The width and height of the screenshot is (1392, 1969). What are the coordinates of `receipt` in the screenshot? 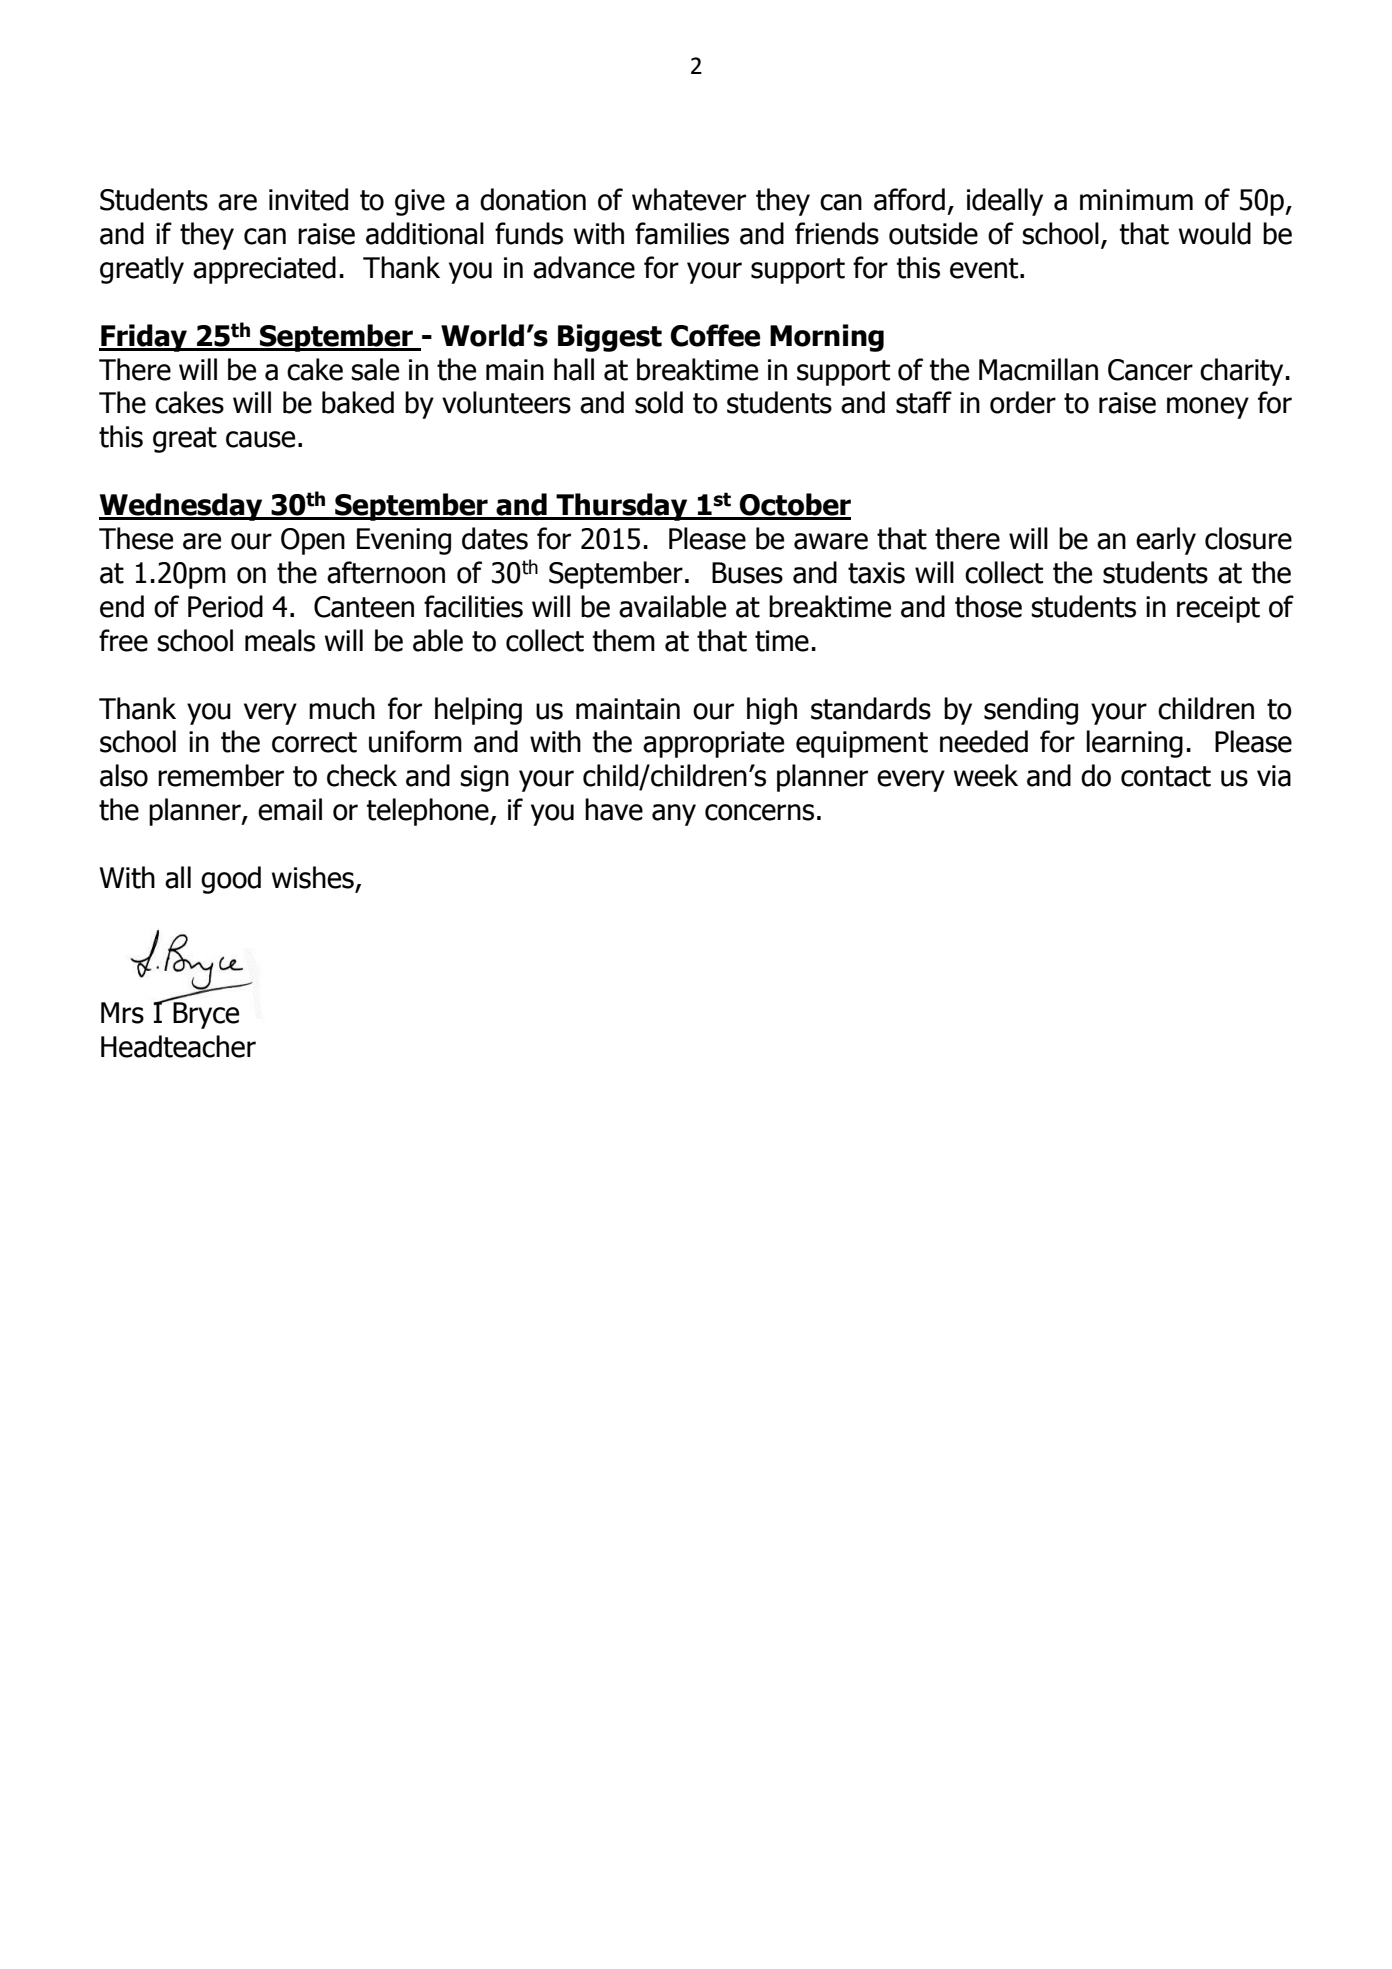 It's located at (1218, 609).
